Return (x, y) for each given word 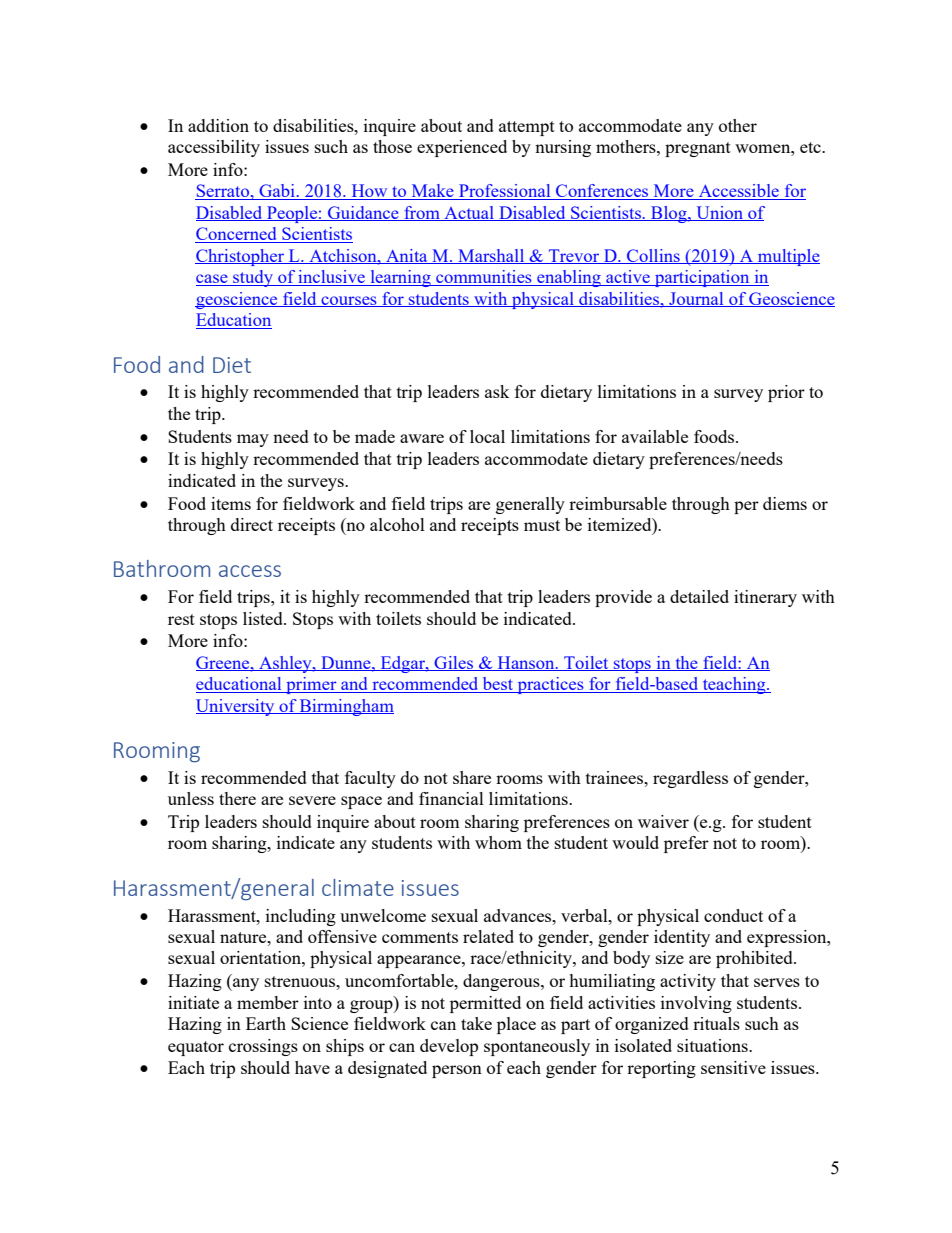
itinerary (765, 598)
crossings (263, 1047)
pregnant (698, 149)
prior (786, 393)
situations (713, 1045)
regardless (690, 779)
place (516, 1025)
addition (218, 125)
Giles (453, 663)
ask (497, 391)
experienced (462, 148)
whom (498, 842)
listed (264, 618)
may (253, 440)
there (237, 798)
